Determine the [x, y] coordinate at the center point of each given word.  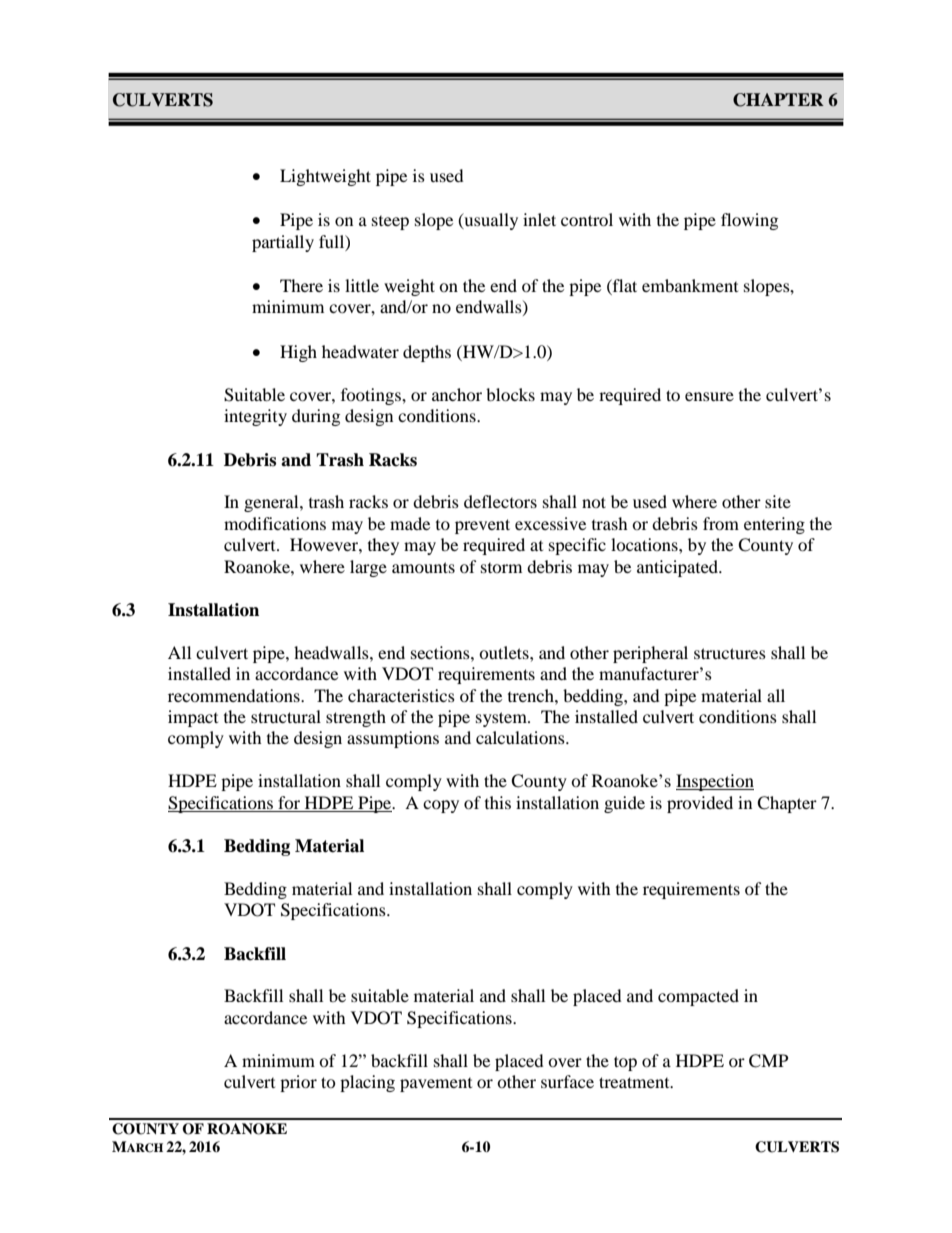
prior [298, 1083]
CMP [768, 1061]
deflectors [500, 501]
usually [490, 221]
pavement [436, 1085]
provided [700, 804]
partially [283, 243]
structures [730, 653]
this [498, 802]
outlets [505, 652]
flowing [749, 221]
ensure [709, 396]
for [289, 804]
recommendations [235, 695]
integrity [255, 417]
